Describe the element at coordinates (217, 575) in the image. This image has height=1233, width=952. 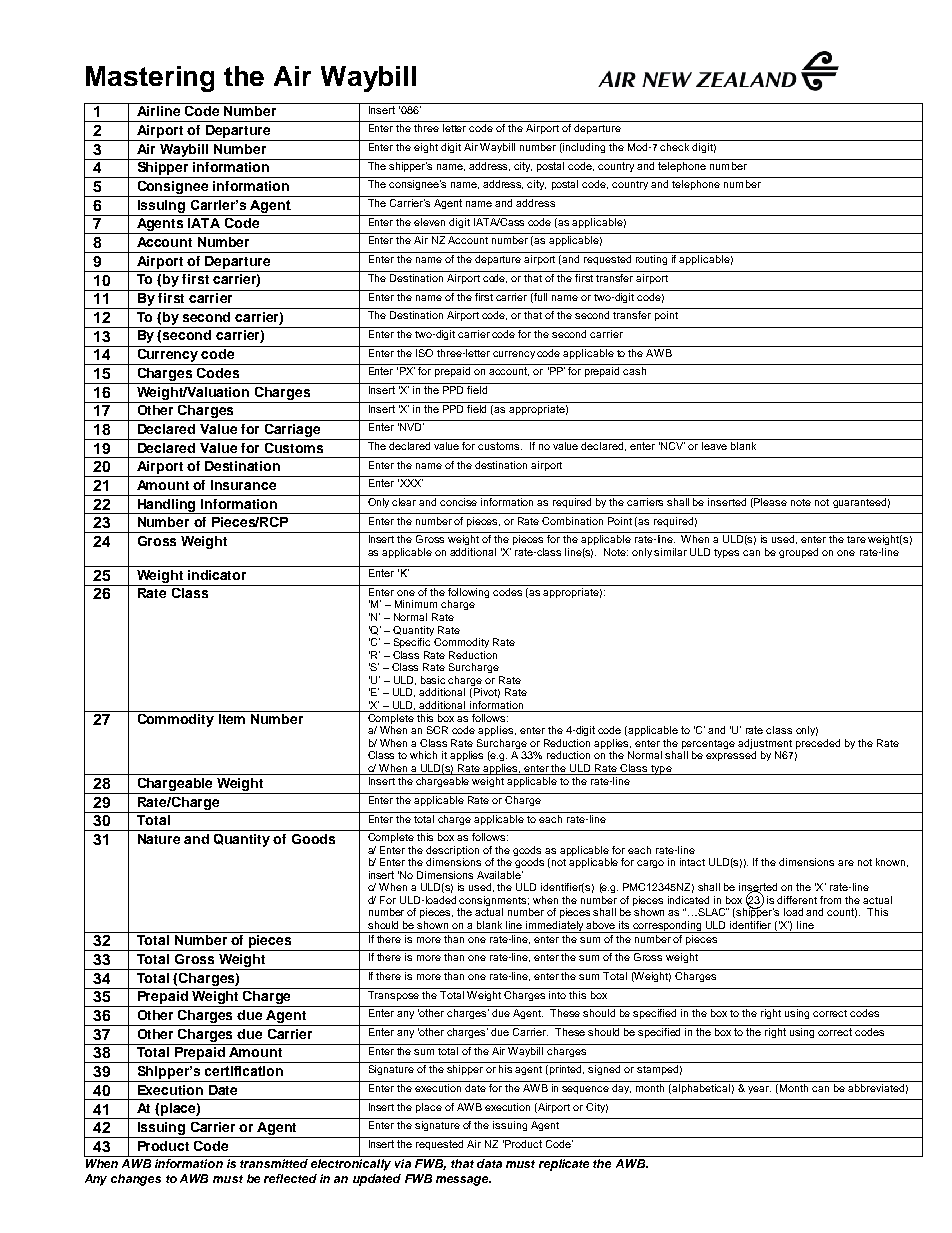
I see `indicator` at that location.
